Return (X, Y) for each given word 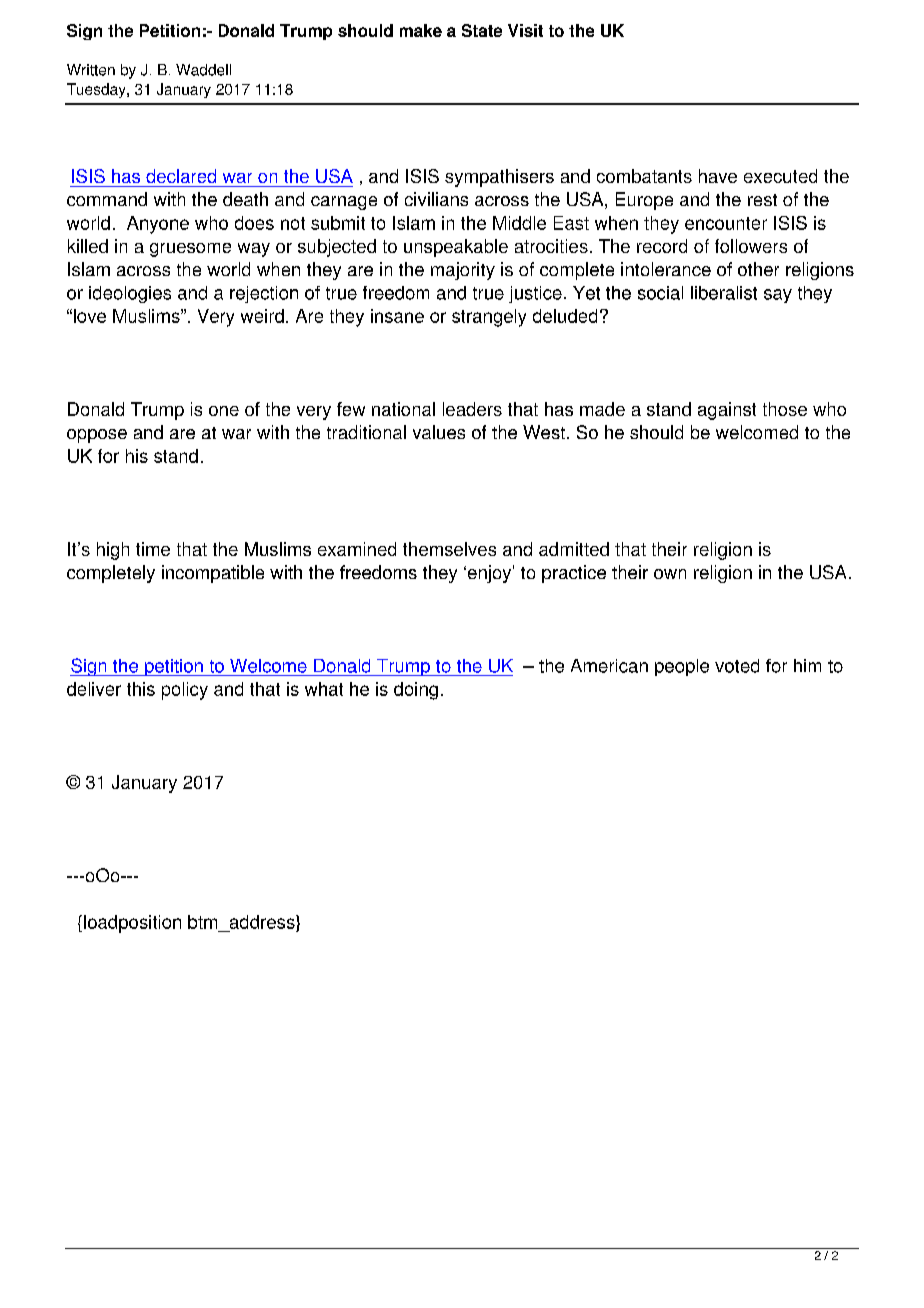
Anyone (158, 225)
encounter (726, 223)
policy (185, 691)
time (153, 549)
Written (91, 70)
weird (262, 316)
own (670, 574)
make (421, 30)
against (727, 411)
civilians (436, 199)
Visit (525, 30)
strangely (489, 318)
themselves (449, 549)
